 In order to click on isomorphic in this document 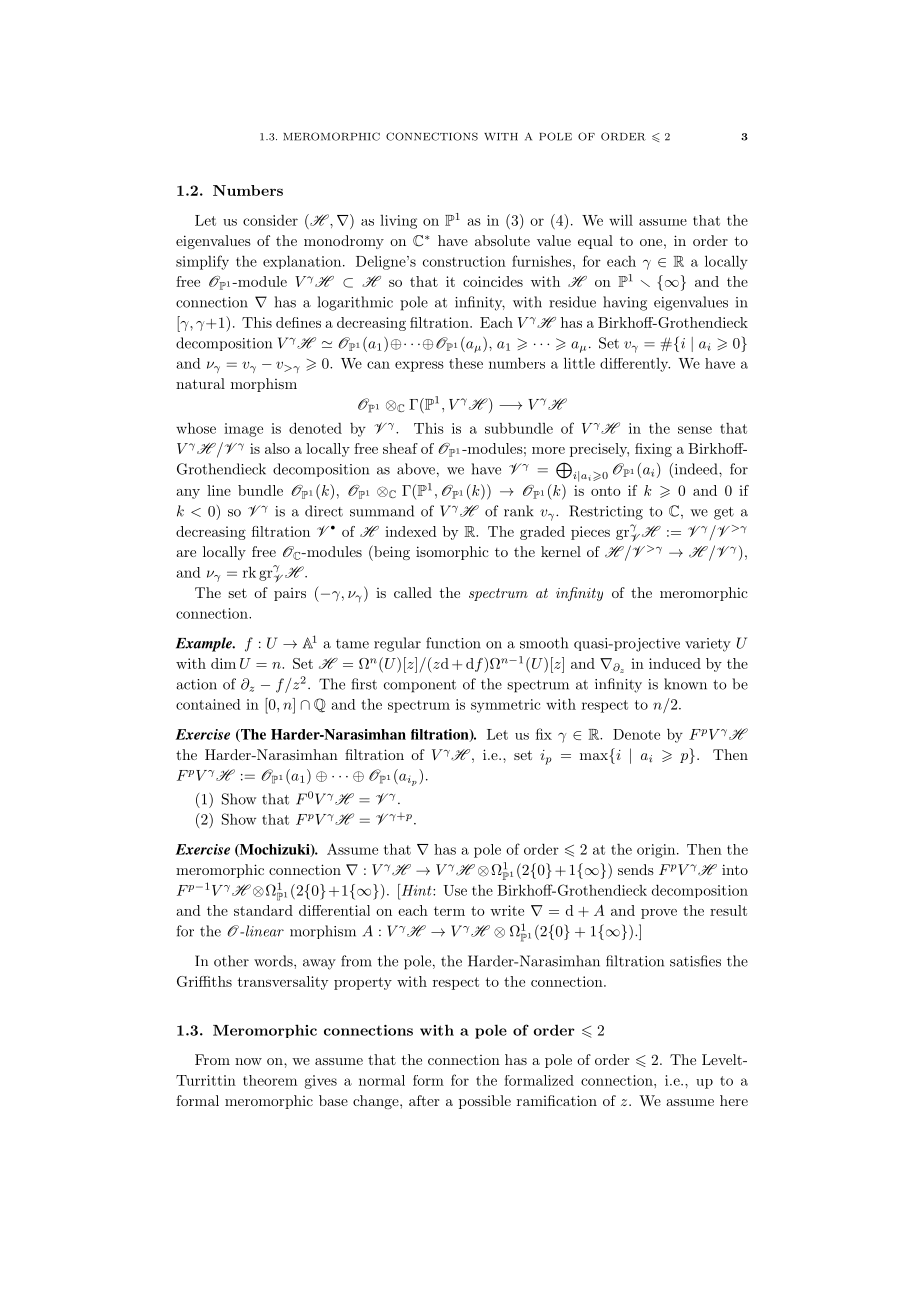, I will do `click(452, 553)`.
